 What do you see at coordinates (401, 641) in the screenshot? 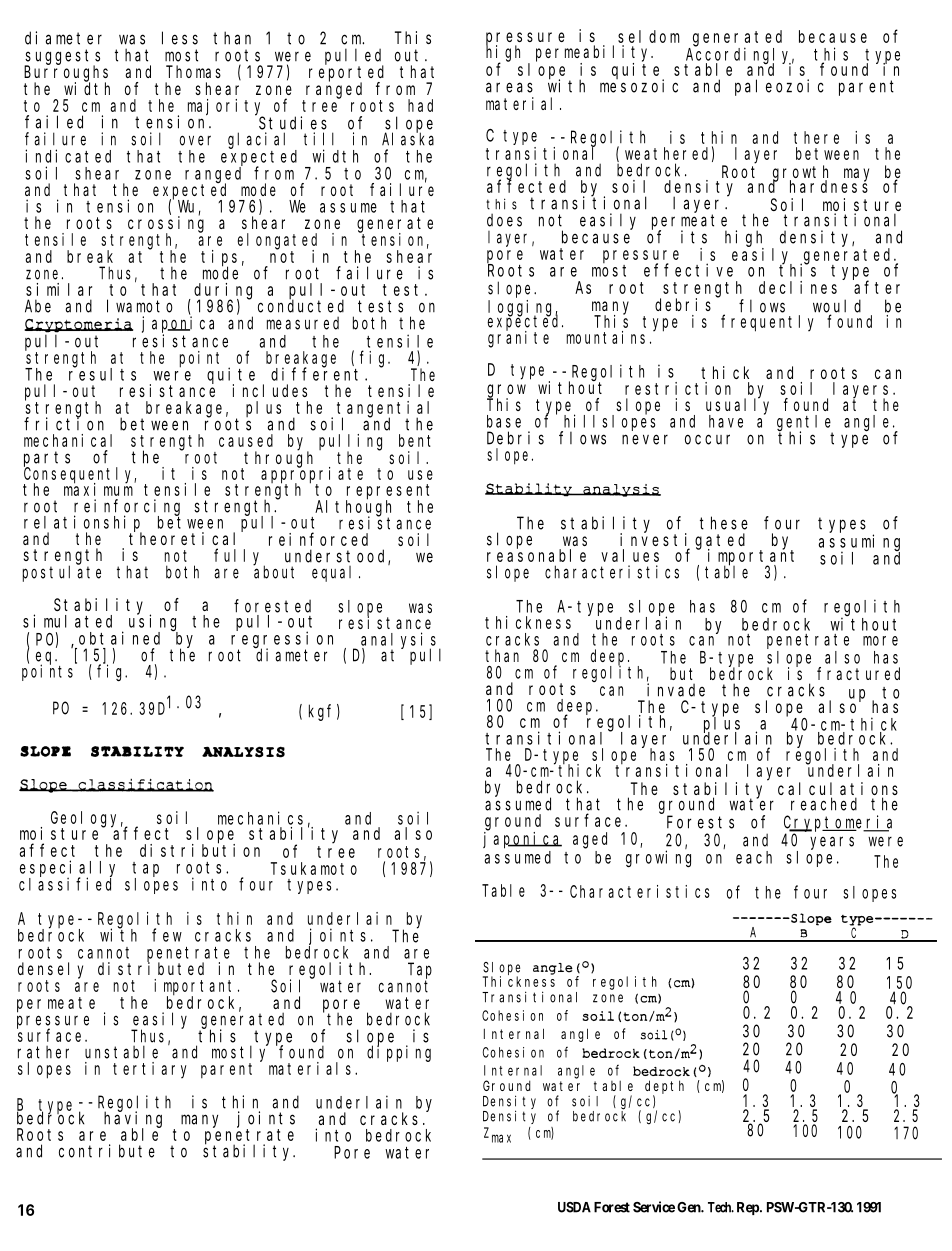
I see `analysis` at bounding box center [401, 641].
